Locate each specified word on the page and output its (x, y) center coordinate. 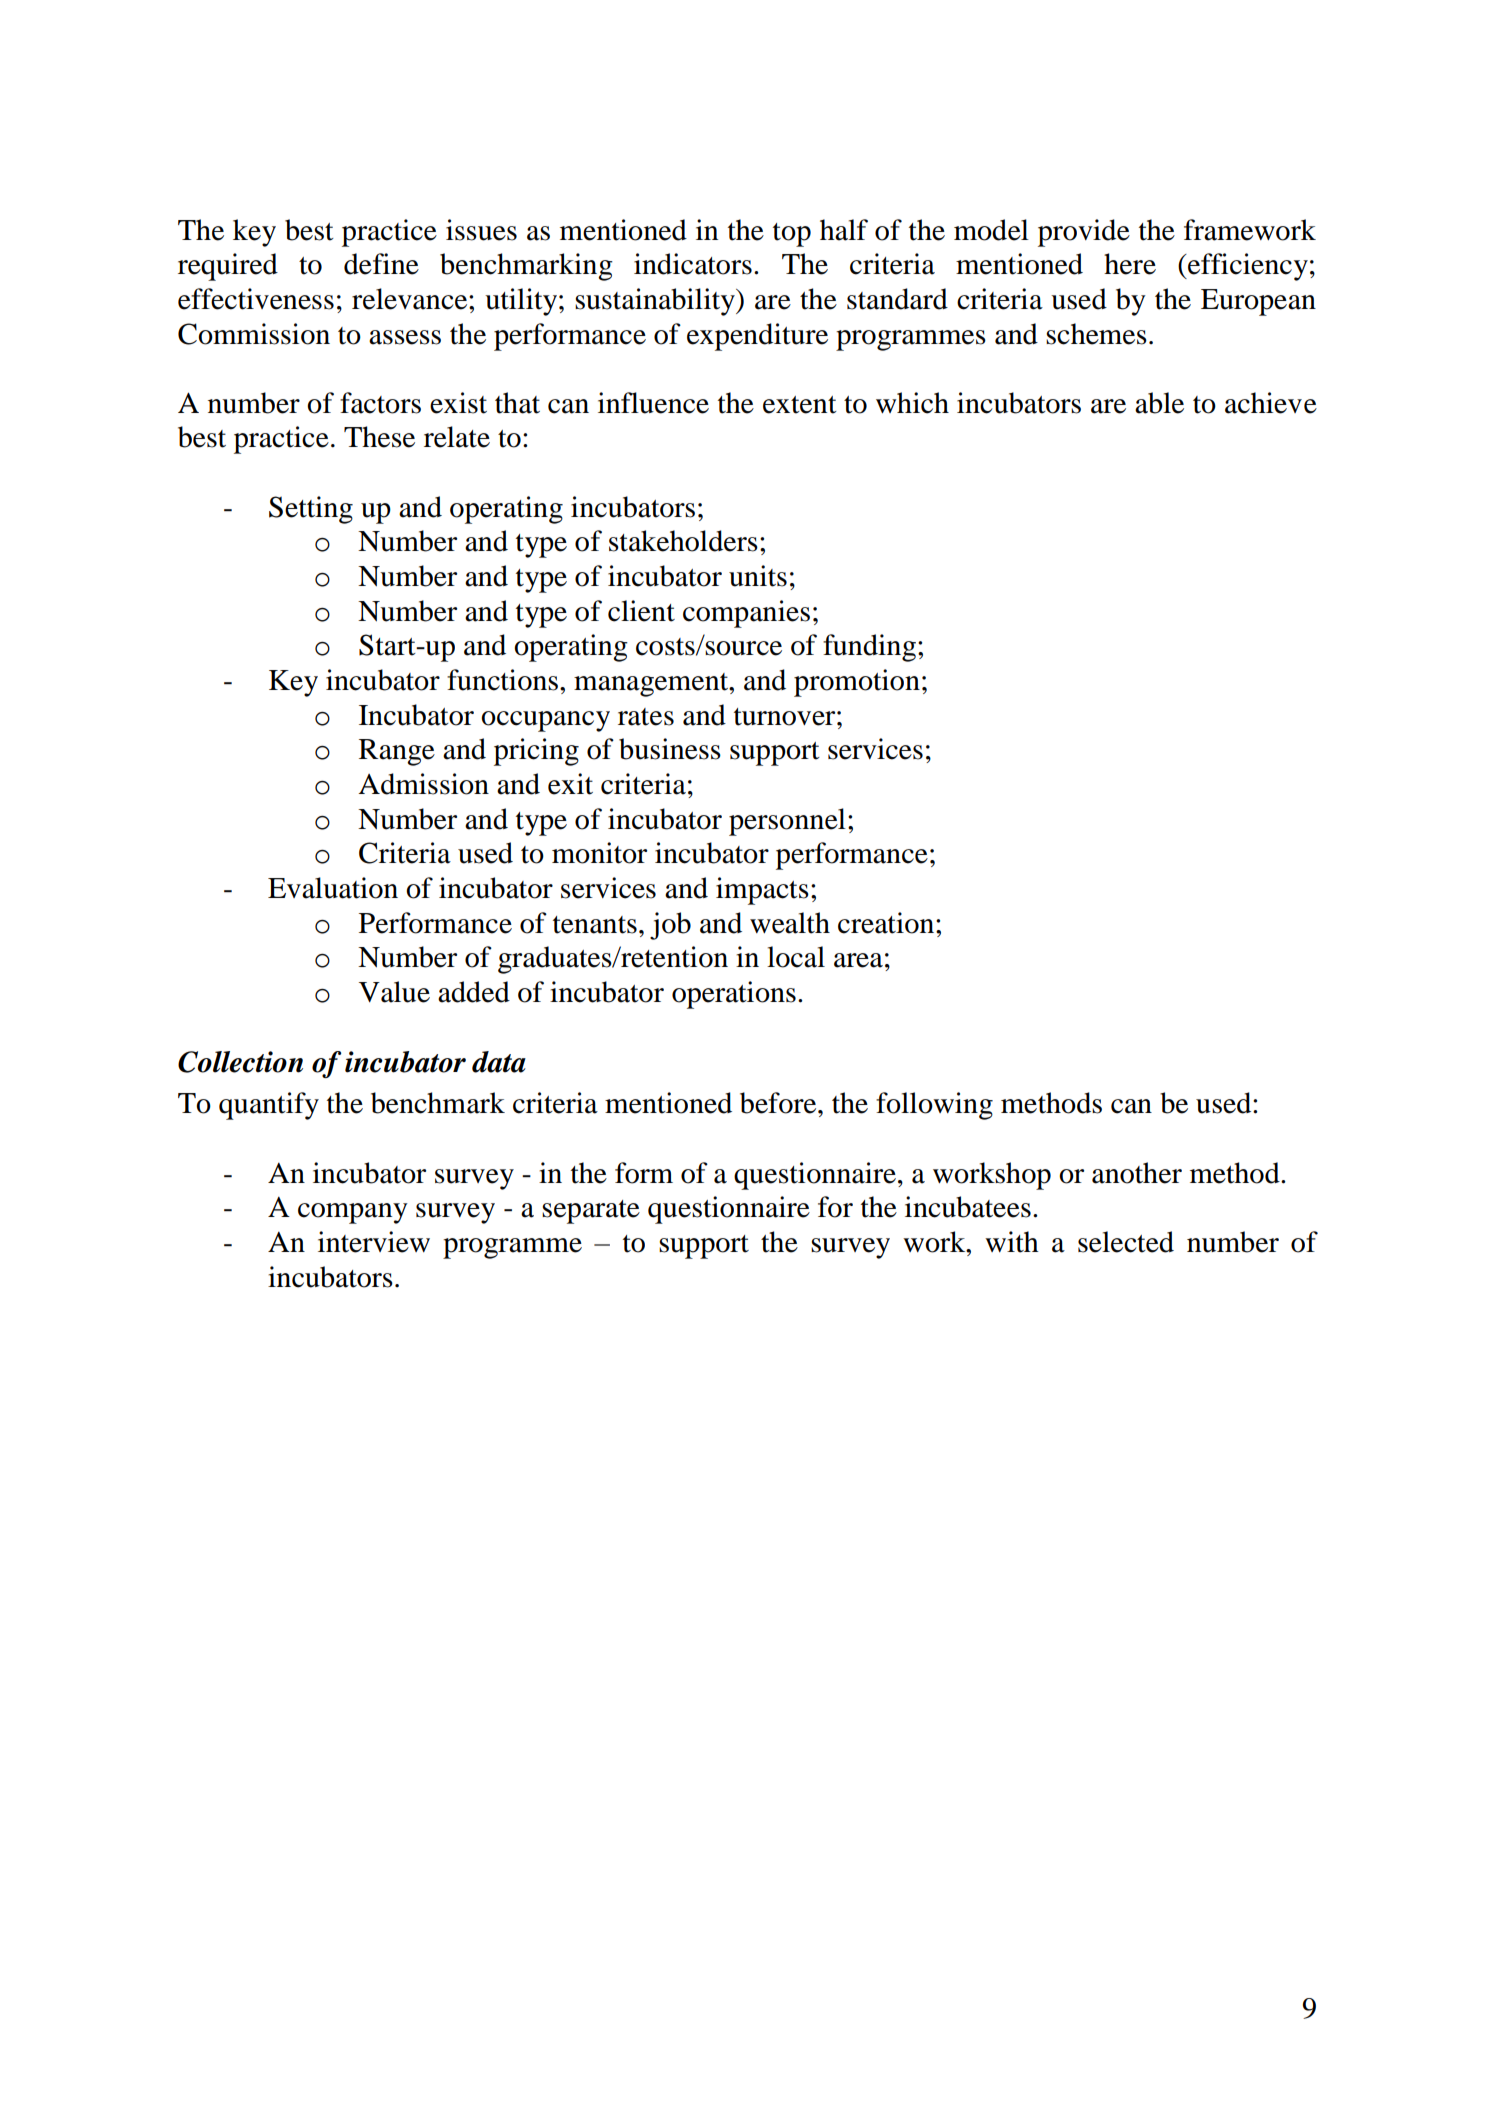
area (858, 960)
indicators (693, 264)
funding (871, 648)
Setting (311, 510)
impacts (762, 891)
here (1130, 264)
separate (591, 1212)
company (353, 1213)
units (758, 576)
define (381, 264)
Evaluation (333, 888)
